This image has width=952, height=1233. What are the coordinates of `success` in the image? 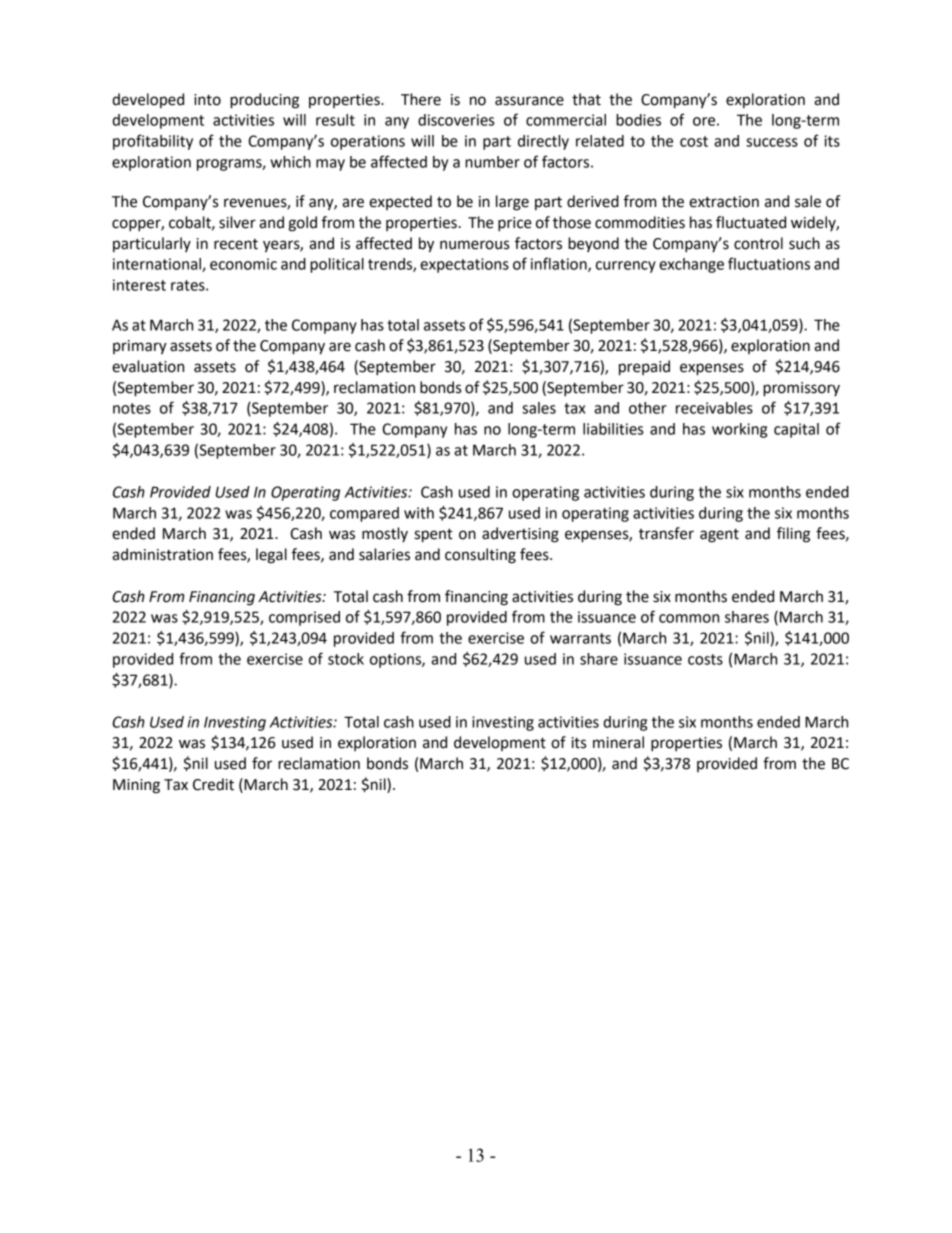 It's located at (772, 142).
